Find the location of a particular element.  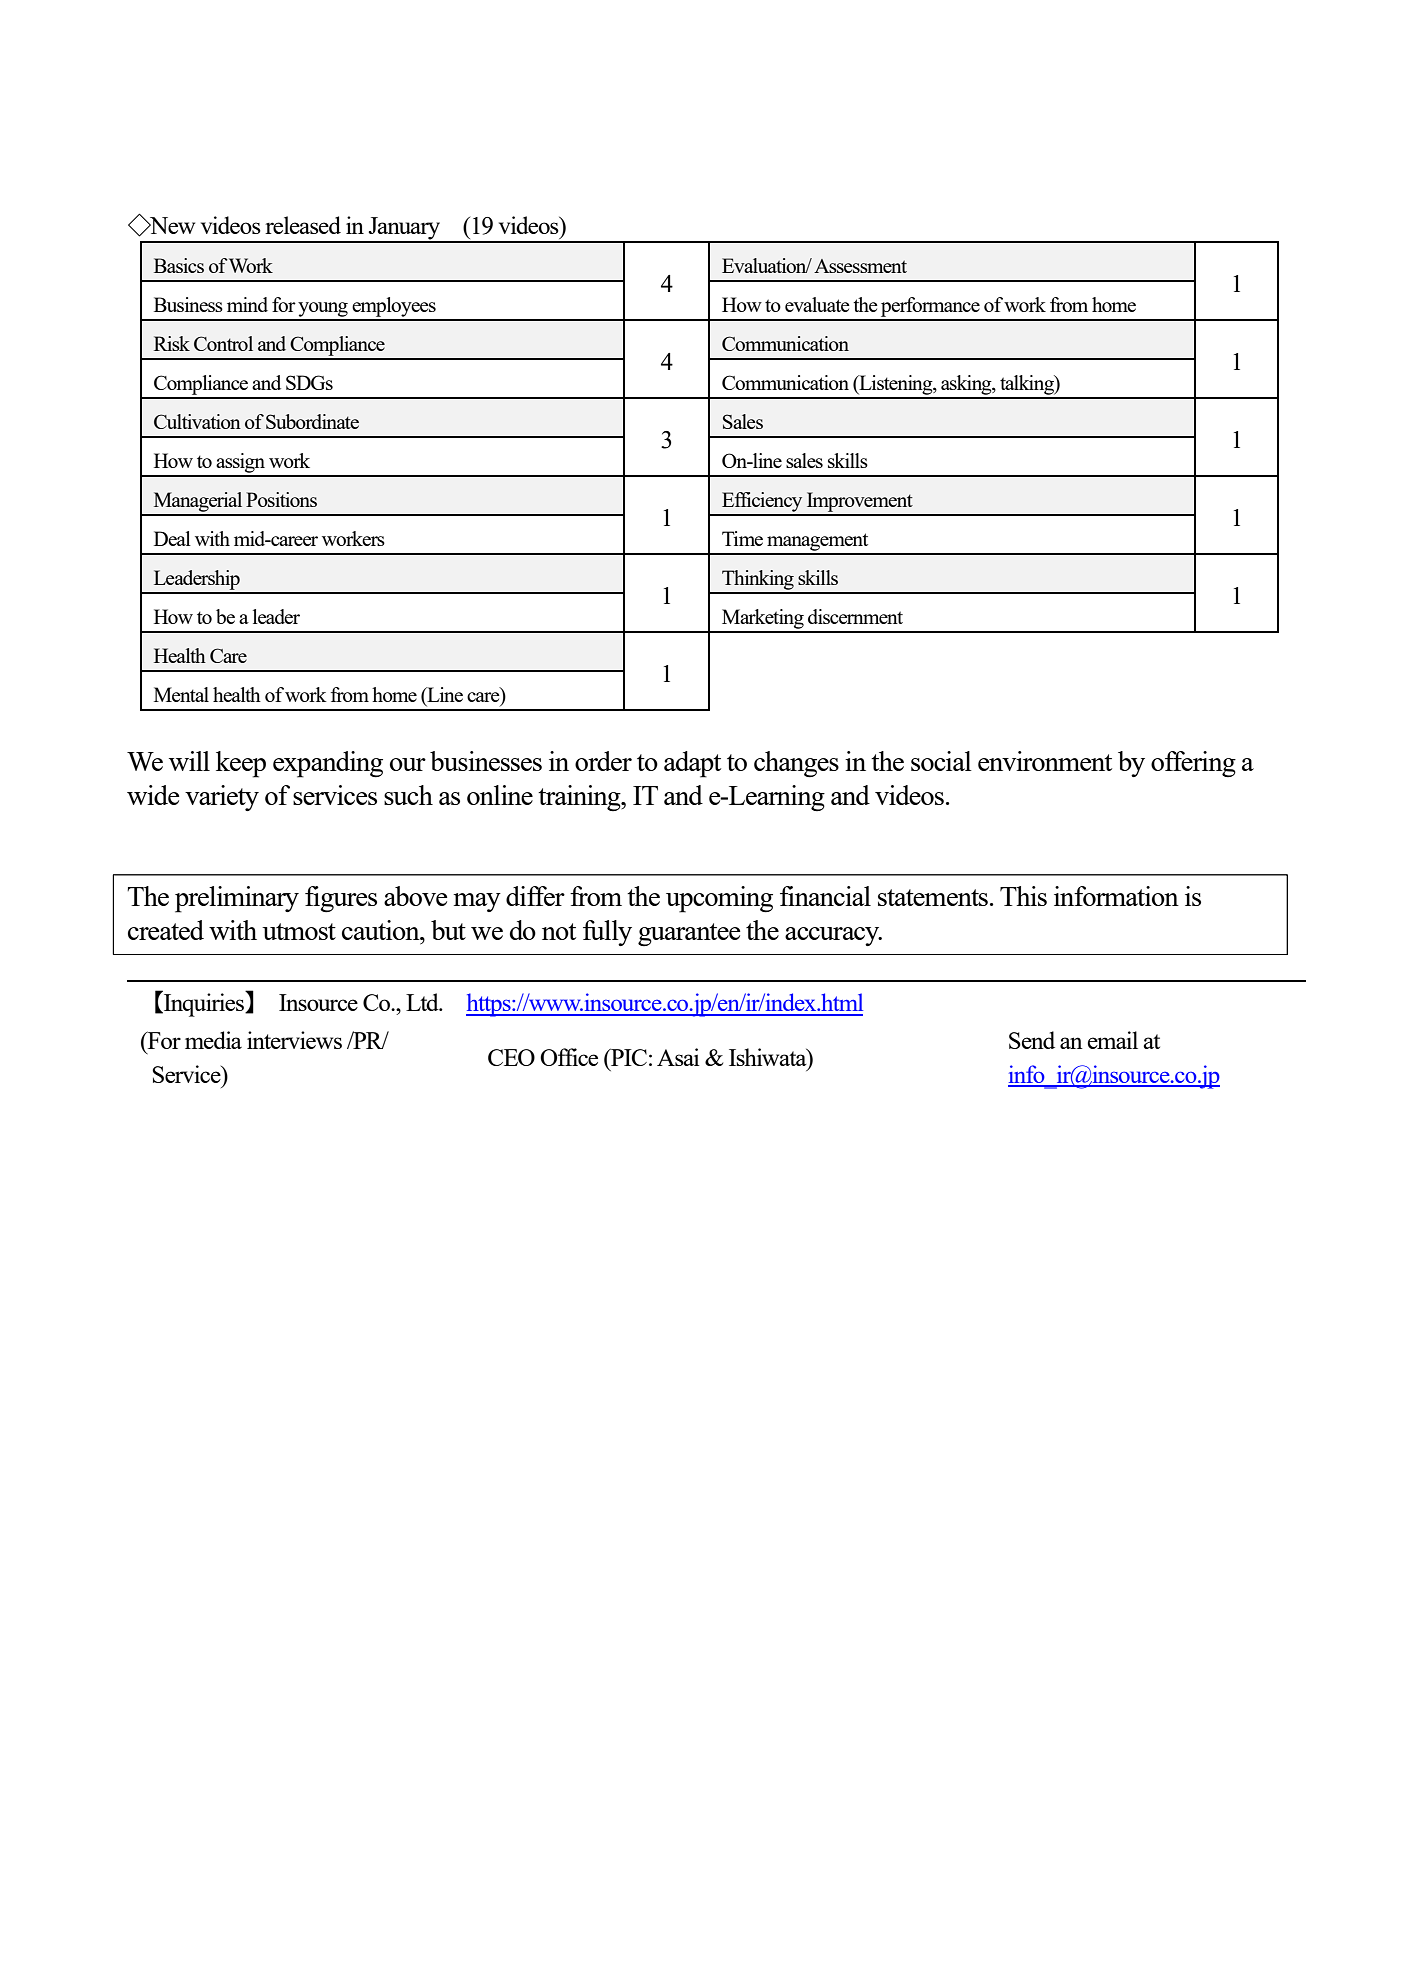

interviews is located at coordinates (294, 1040).
